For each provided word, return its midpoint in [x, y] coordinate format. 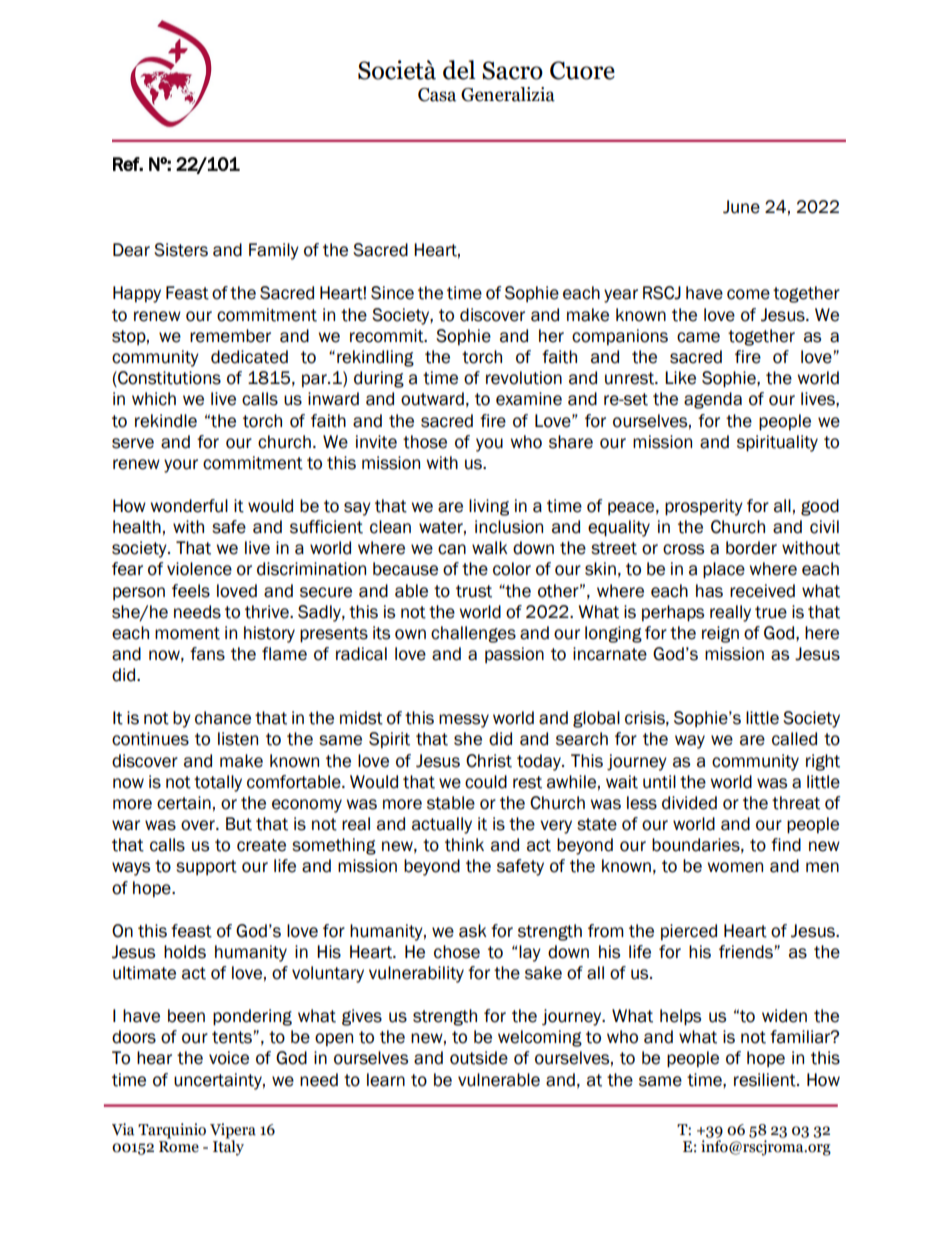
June [741, 207]
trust [474, 591]
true [771, 612]
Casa [437, 95]
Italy [228, 1147]
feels [191, 591]
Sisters [181, 250]
